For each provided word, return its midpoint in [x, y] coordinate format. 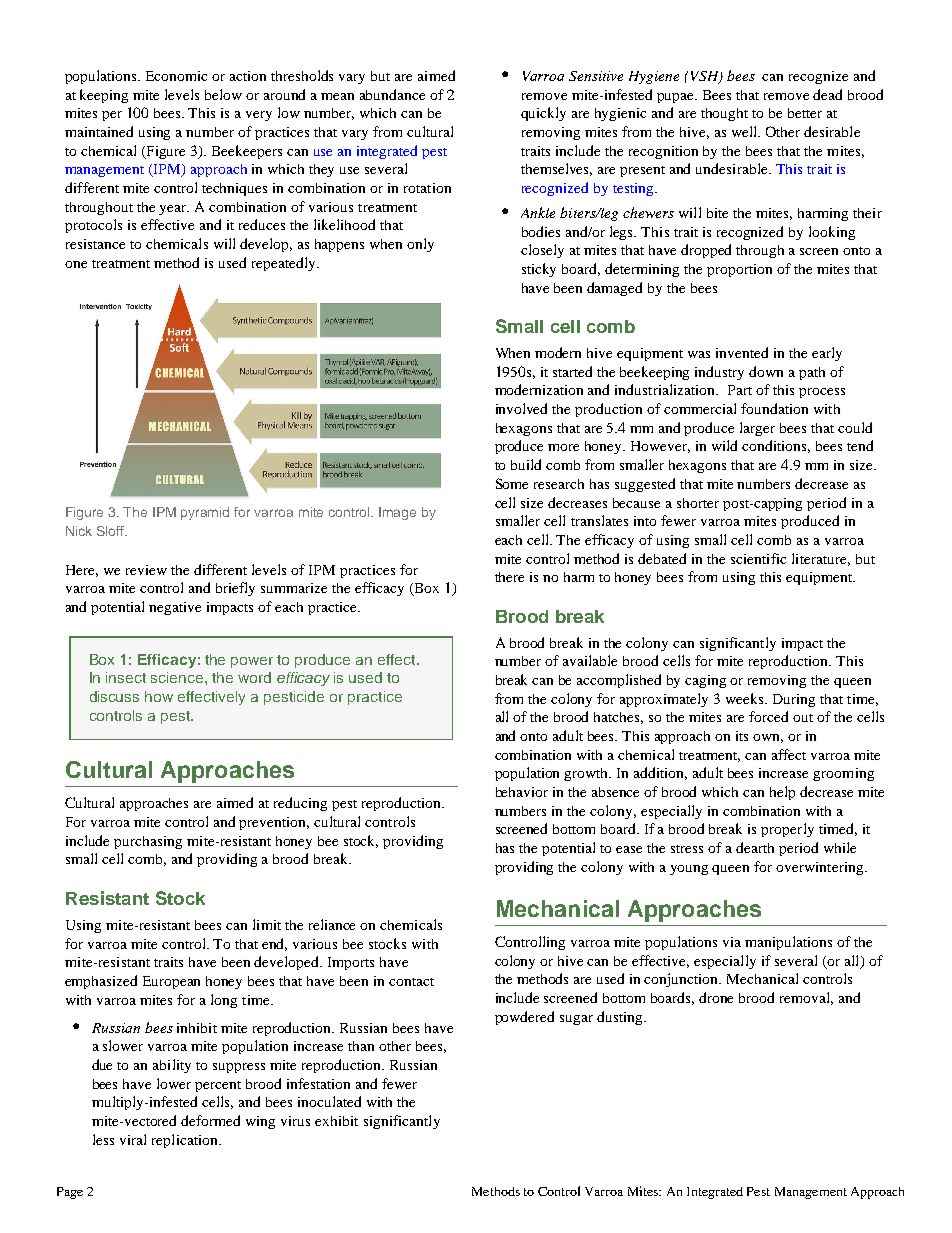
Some [512, 483]
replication [186, 1141]
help [782, 793]
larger [757, 429]
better [805, 113]
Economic [176, 76]
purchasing [148, 842]
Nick [79, 531]
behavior [522, 792]
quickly [543, 114]
